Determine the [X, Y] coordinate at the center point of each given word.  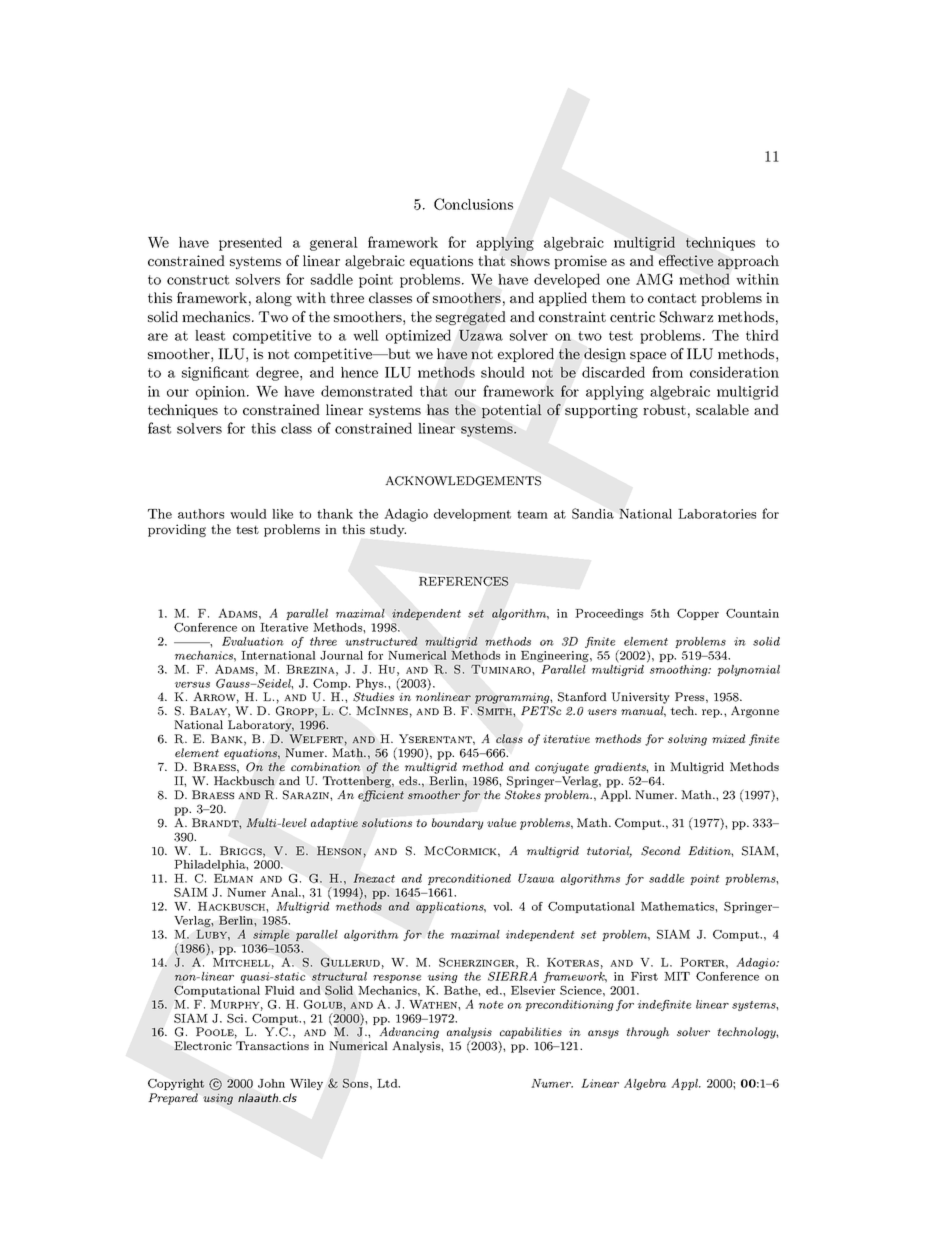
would [248, 514]
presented [250, 243]
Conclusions [473, 204]
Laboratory [261, 726]
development [472, 515]
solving [687, 740]
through [647, 1033]
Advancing [409, 1033]
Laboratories [717, 514]
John [271, 1083]
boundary [457, 824]
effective [686, 260]
